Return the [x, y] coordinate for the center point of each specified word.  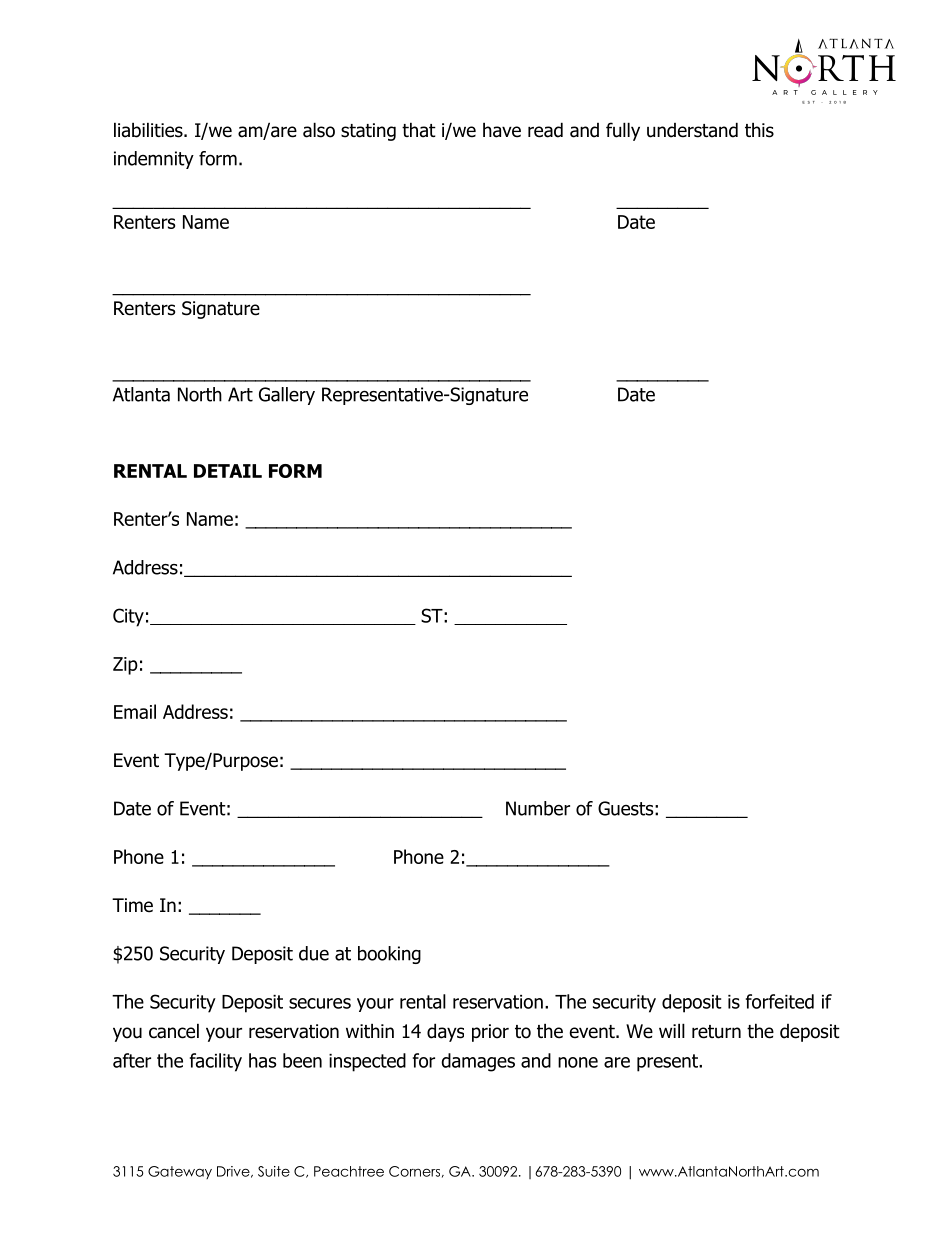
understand [692, 130]
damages [478, 1062]
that [419, 130]
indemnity [154, 160]
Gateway [180, 1172]
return [716, 1032]
